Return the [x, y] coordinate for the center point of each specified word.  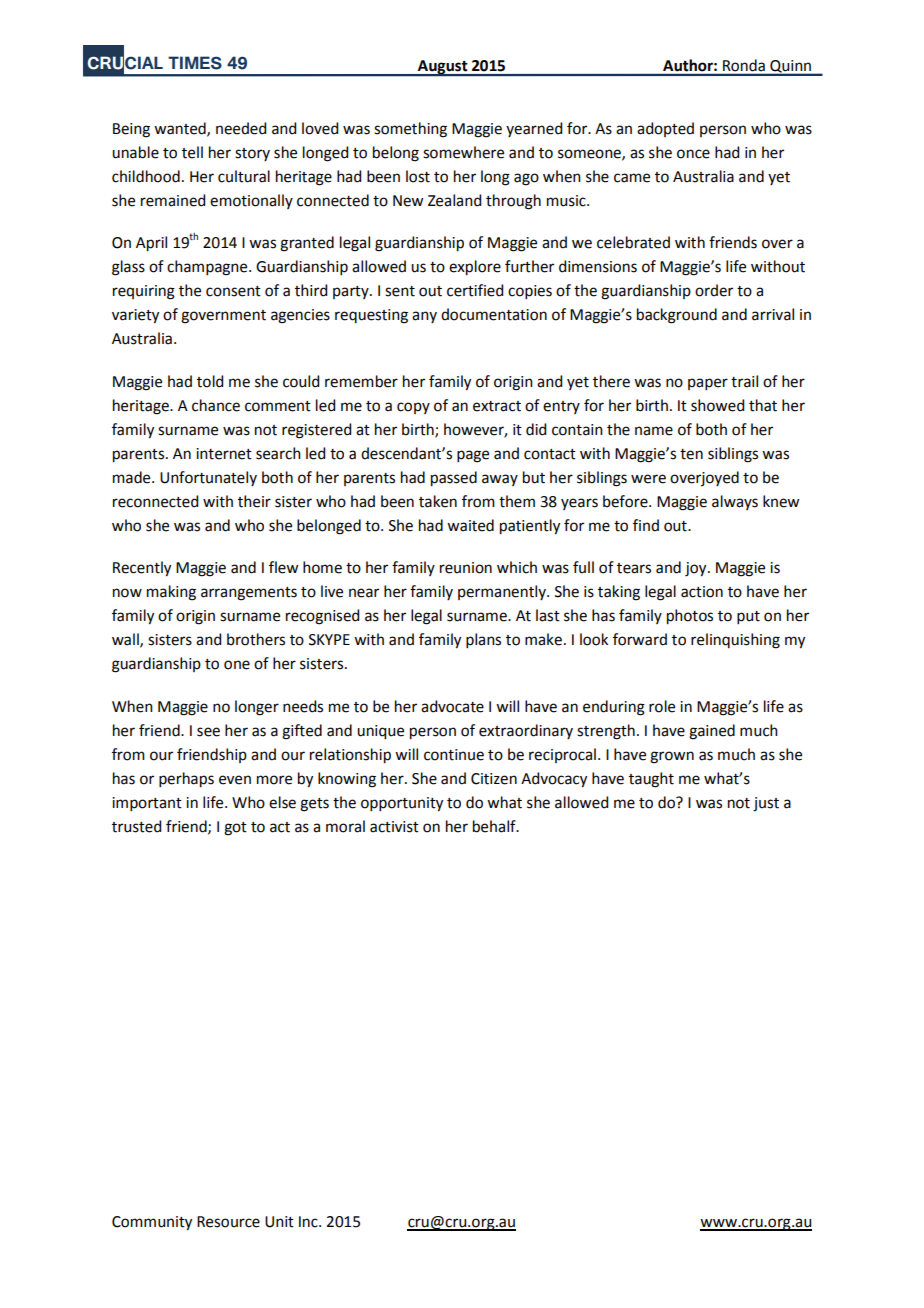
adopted [665, 129]
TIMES [195, 63]
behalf [495, 826]
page [473, 456]
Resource [228, 1222]
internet [224, 454]
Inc [309, 1222]
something [410, 130]
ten [691, 454]
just [766, 804]
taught [651, 780]
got [235, 829]
